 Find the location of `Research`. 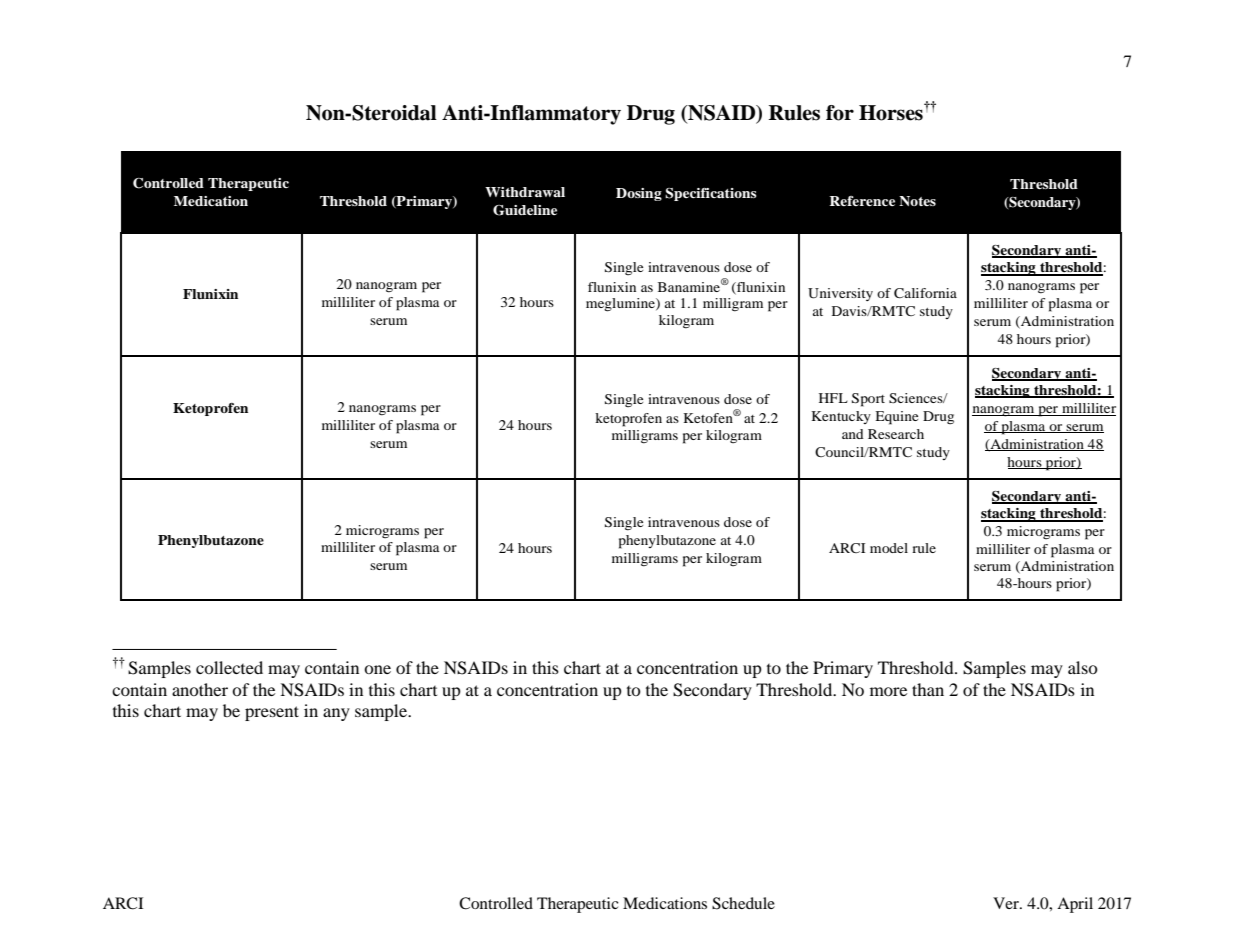

Research is located at coordinates (896, 434).
